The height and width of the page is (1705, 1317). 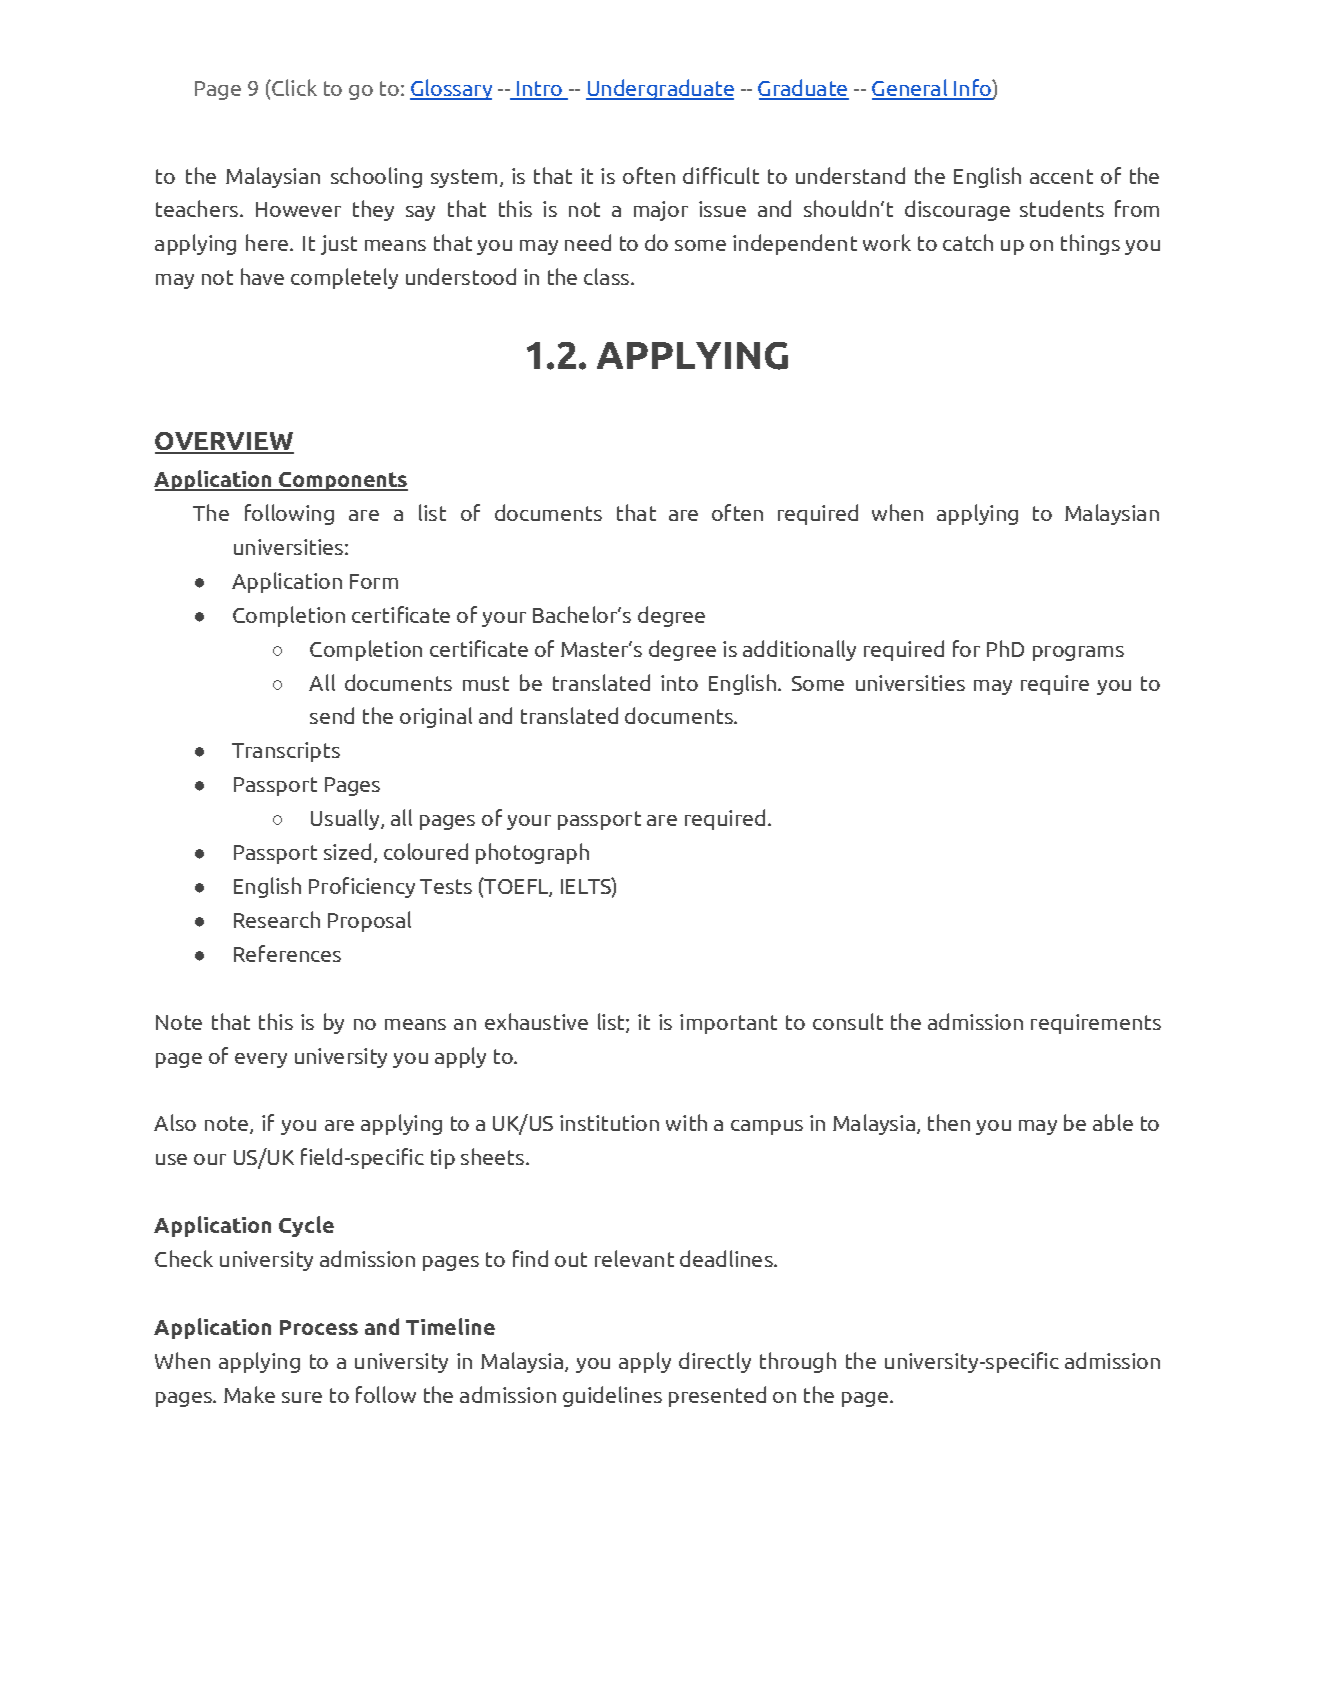 I want to click on Process, so click(x=319, y=1327).
